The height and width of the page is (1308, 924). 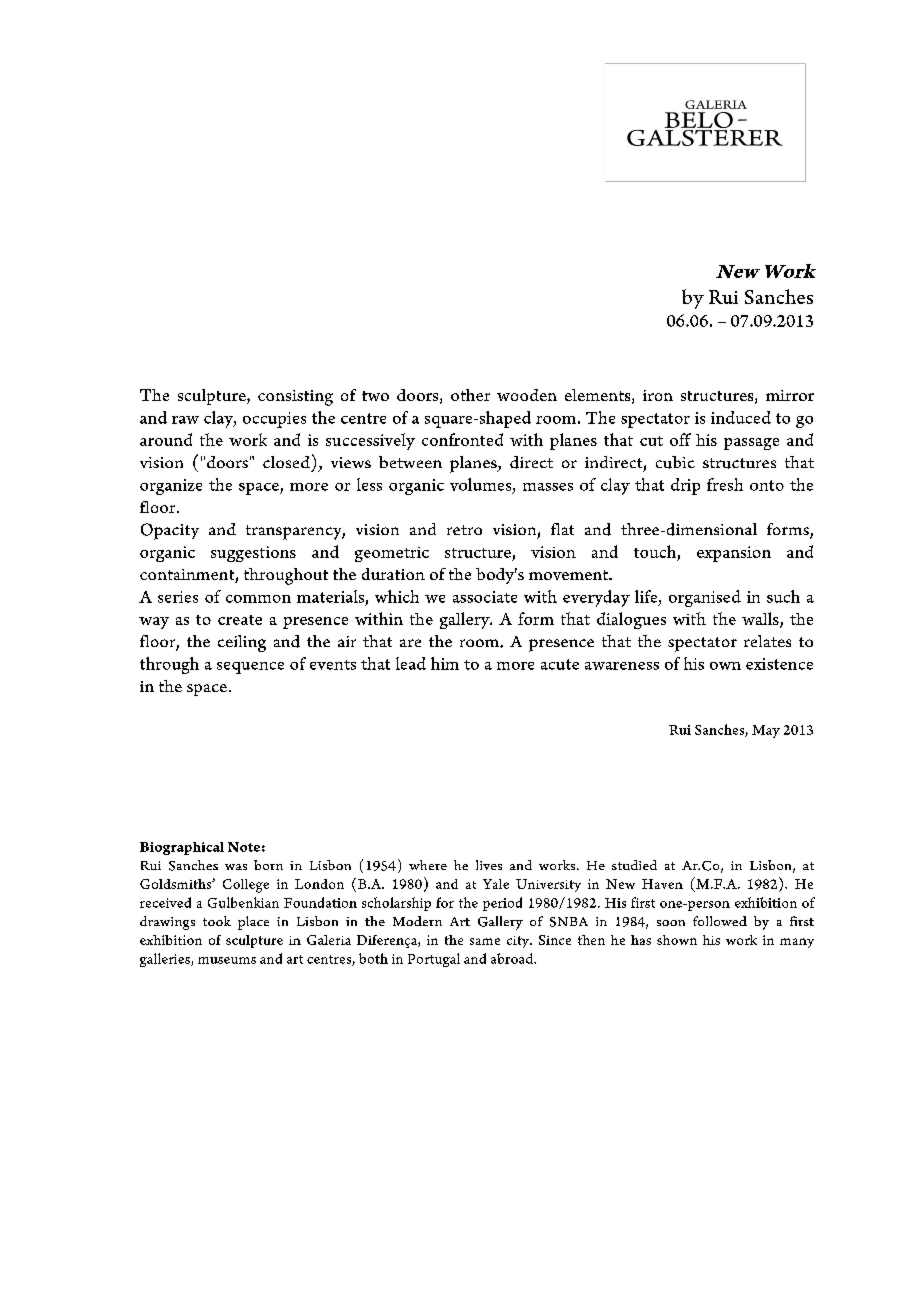 What do you see at coordinates (274, 420) in the page?
I see `occupies` at bounding box center [274, 420].
